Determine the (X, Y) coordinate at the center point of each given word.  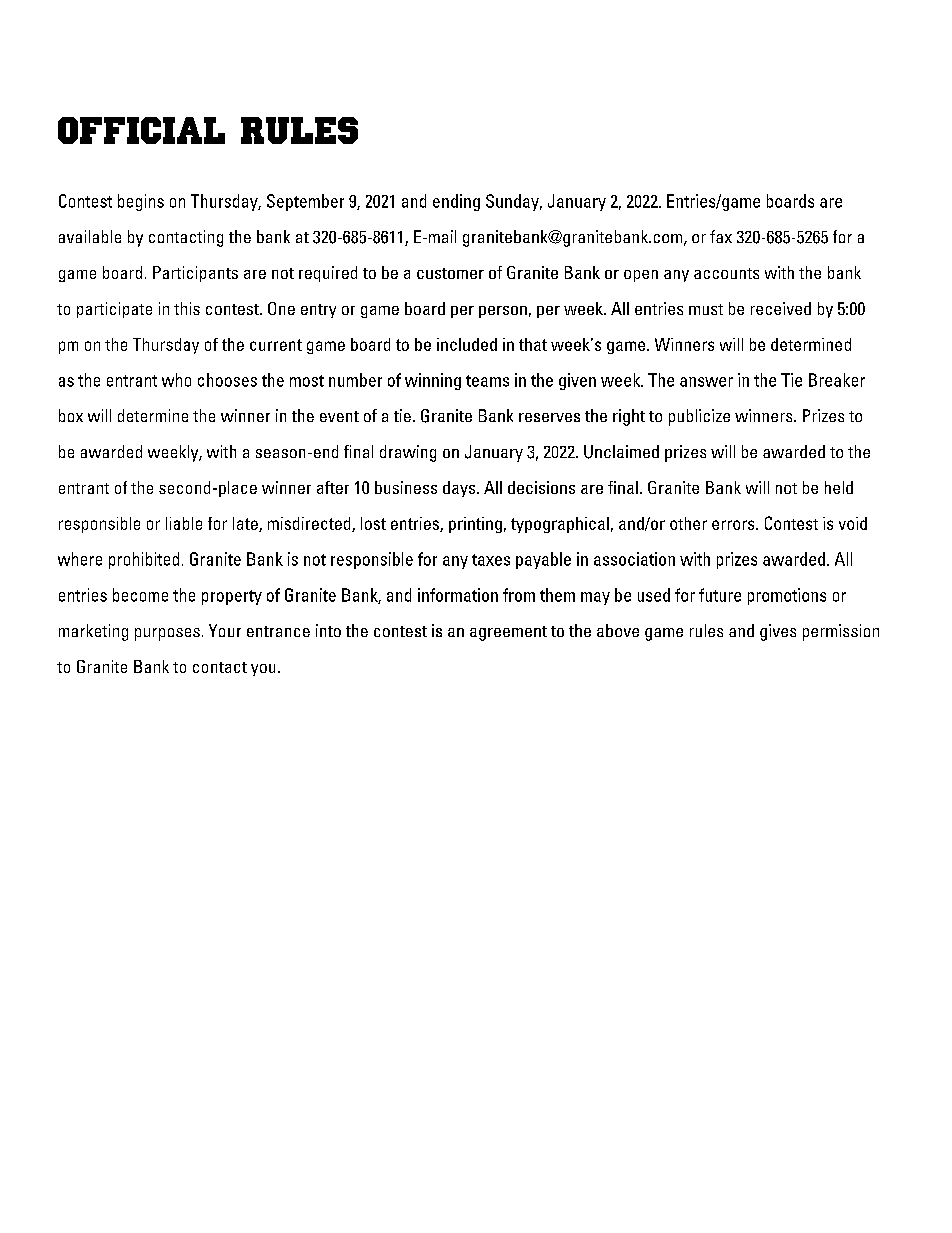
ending (456, 202)
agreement (508, 633)
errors (734, 525)
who (176, 380)
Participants (195, 274)
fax (721, 236)
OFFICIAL (141, 130)
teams (487, 381)
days (460, 489)
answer (706, 382)
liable (184, 523)
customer (450, 273)
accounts (726, 273)
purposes (167, 634)
